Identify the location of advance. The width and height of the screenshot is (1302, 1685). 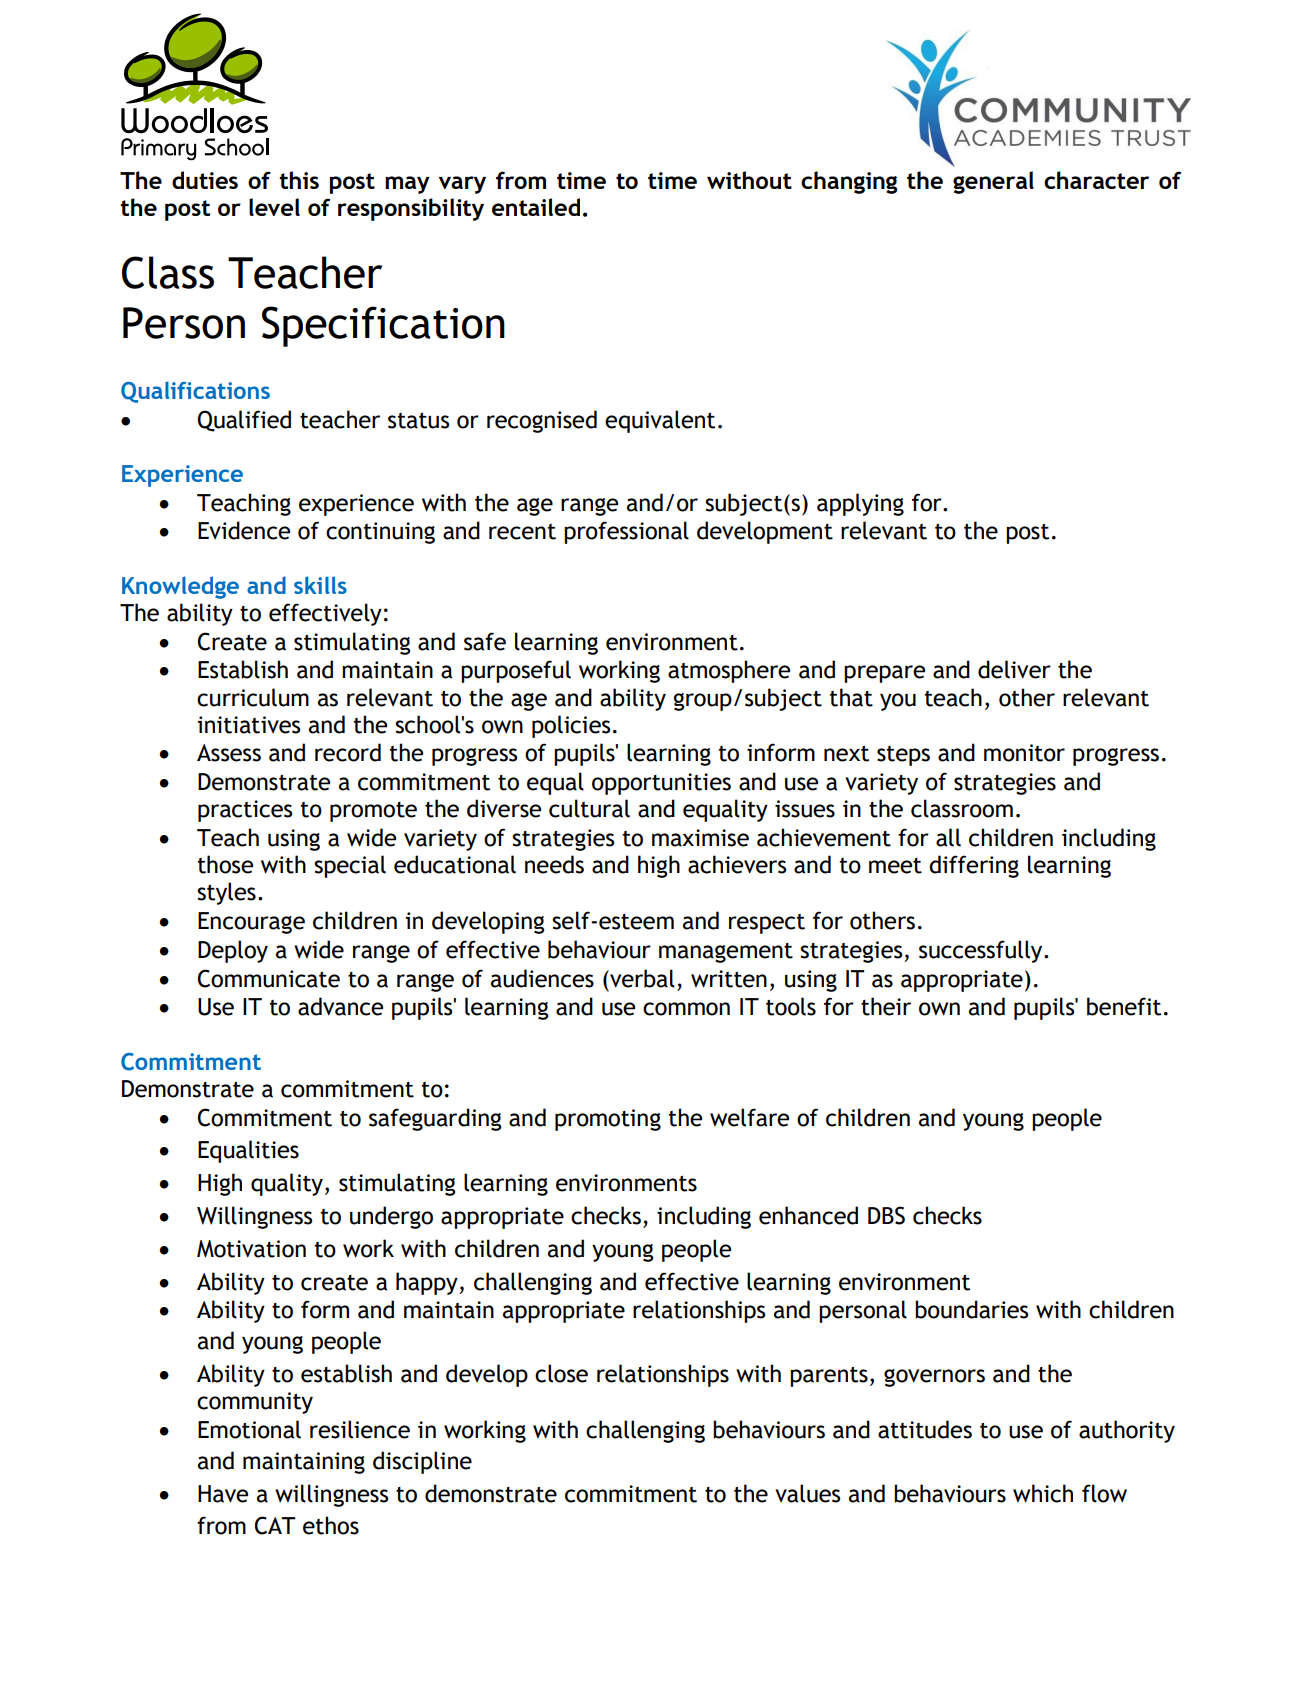
(340, 1006).
